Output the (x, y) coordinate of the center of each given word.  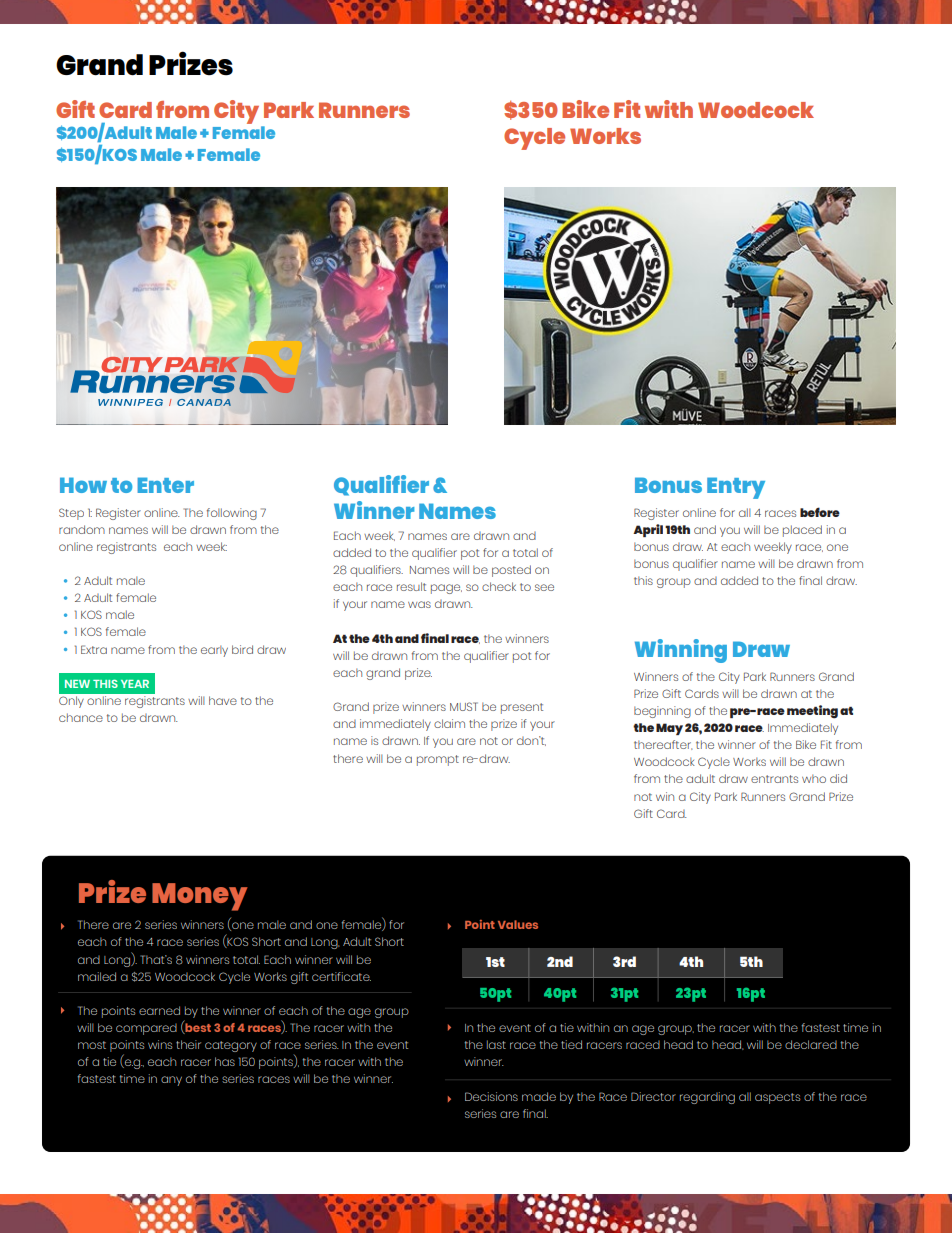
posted (511, 571)
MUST (464, 706)
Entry (736, 488)
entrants (774, 779)
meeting (812, 712)
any (171, 1081)
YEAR (135, 684)
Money (200, 897)
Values (518, 924)
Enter (165, 485)
